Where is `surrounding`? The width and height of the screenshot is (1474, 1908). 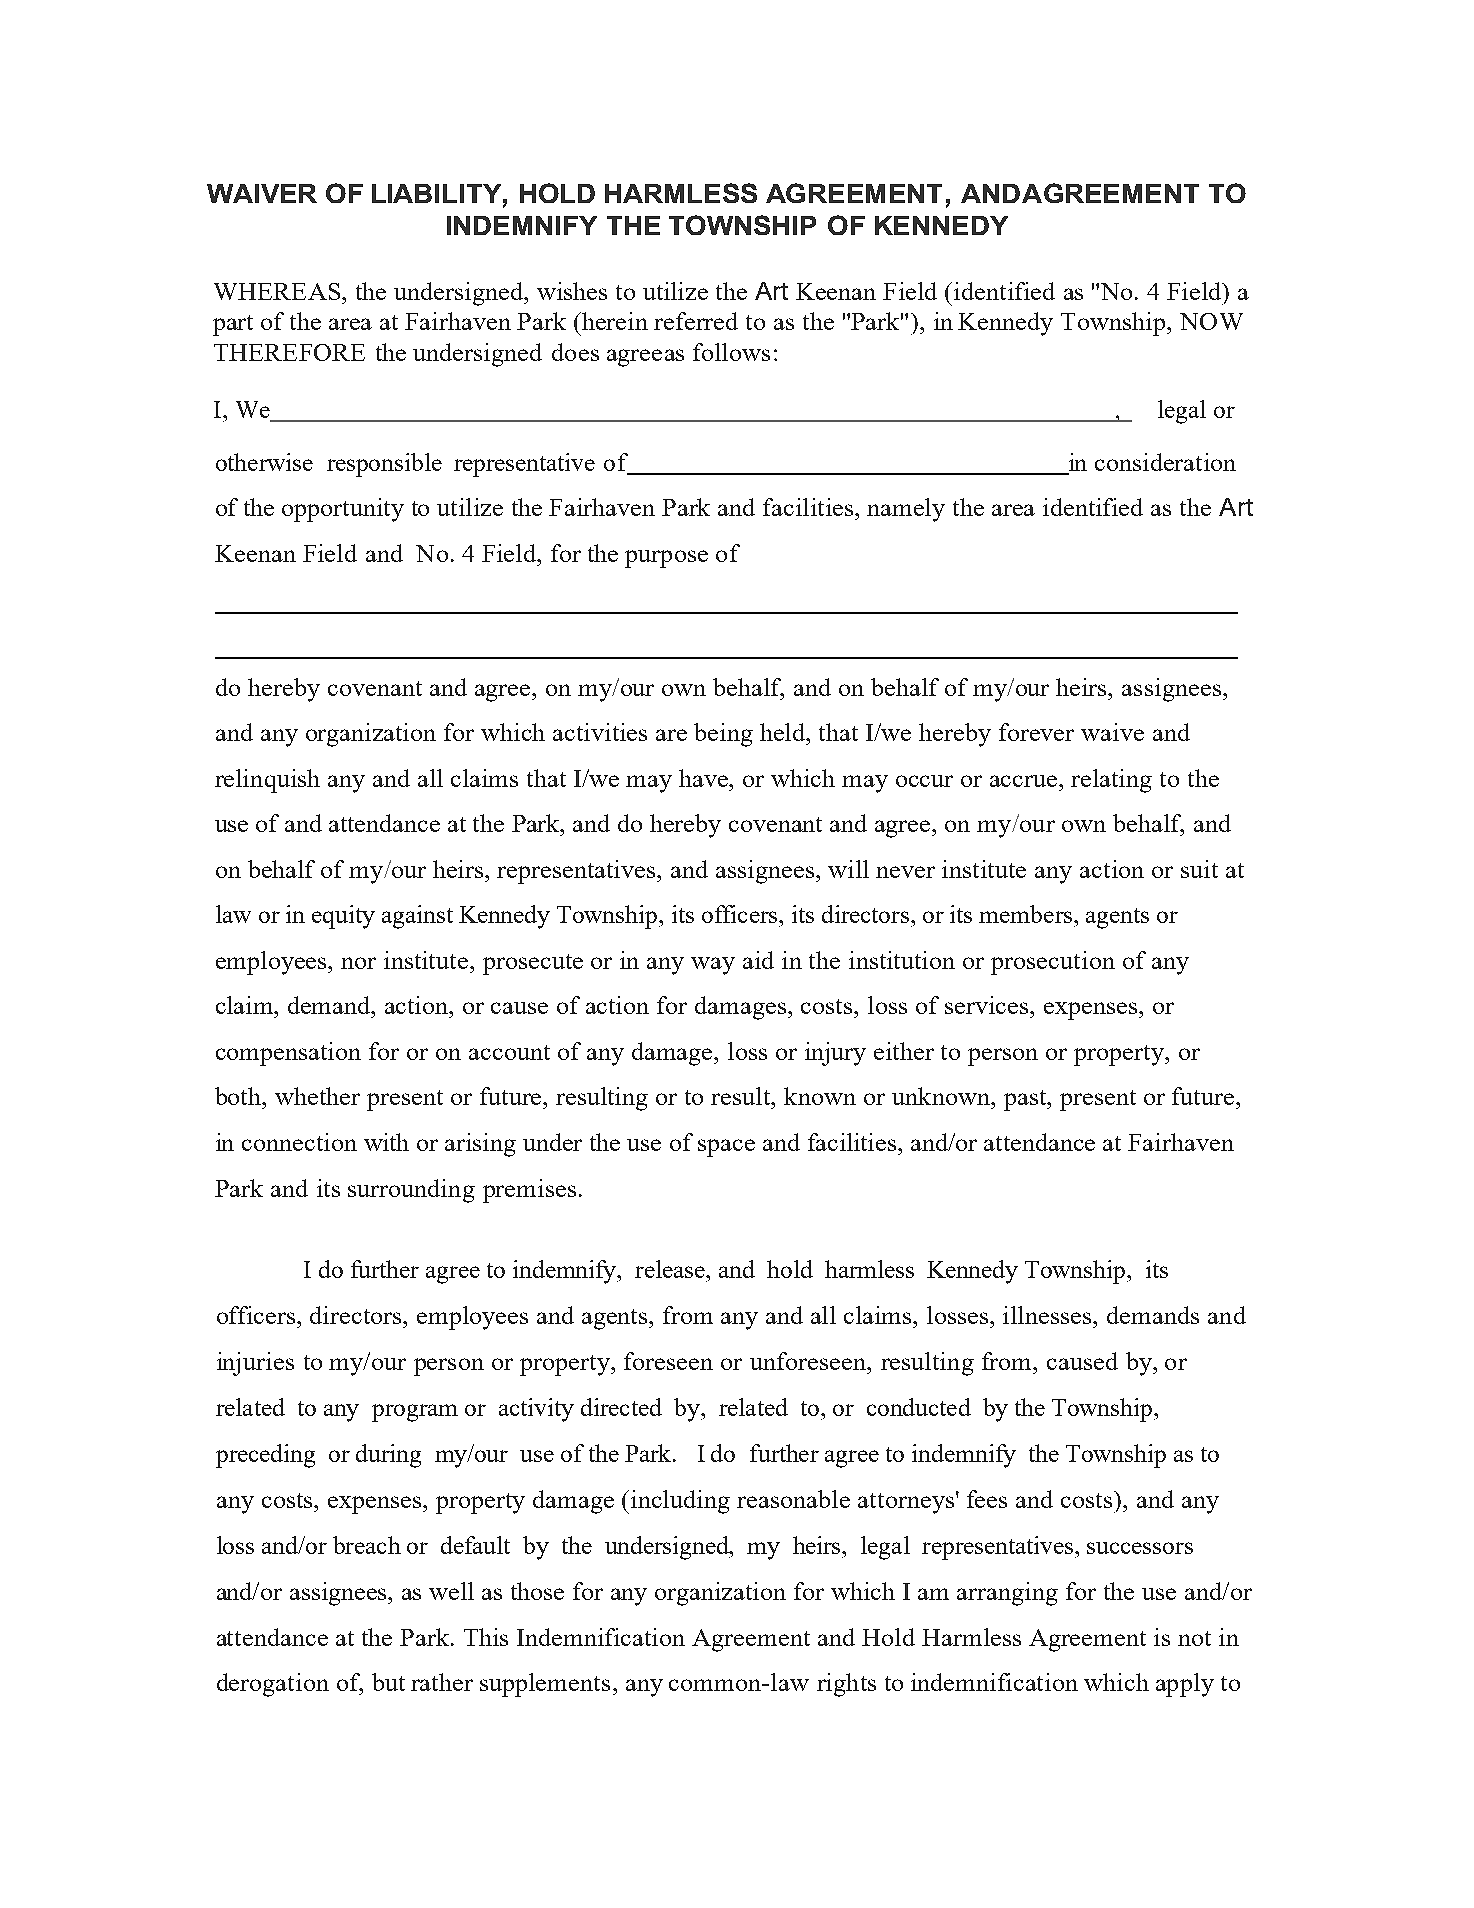
surrounding is located at coordinates (411, 1191).
